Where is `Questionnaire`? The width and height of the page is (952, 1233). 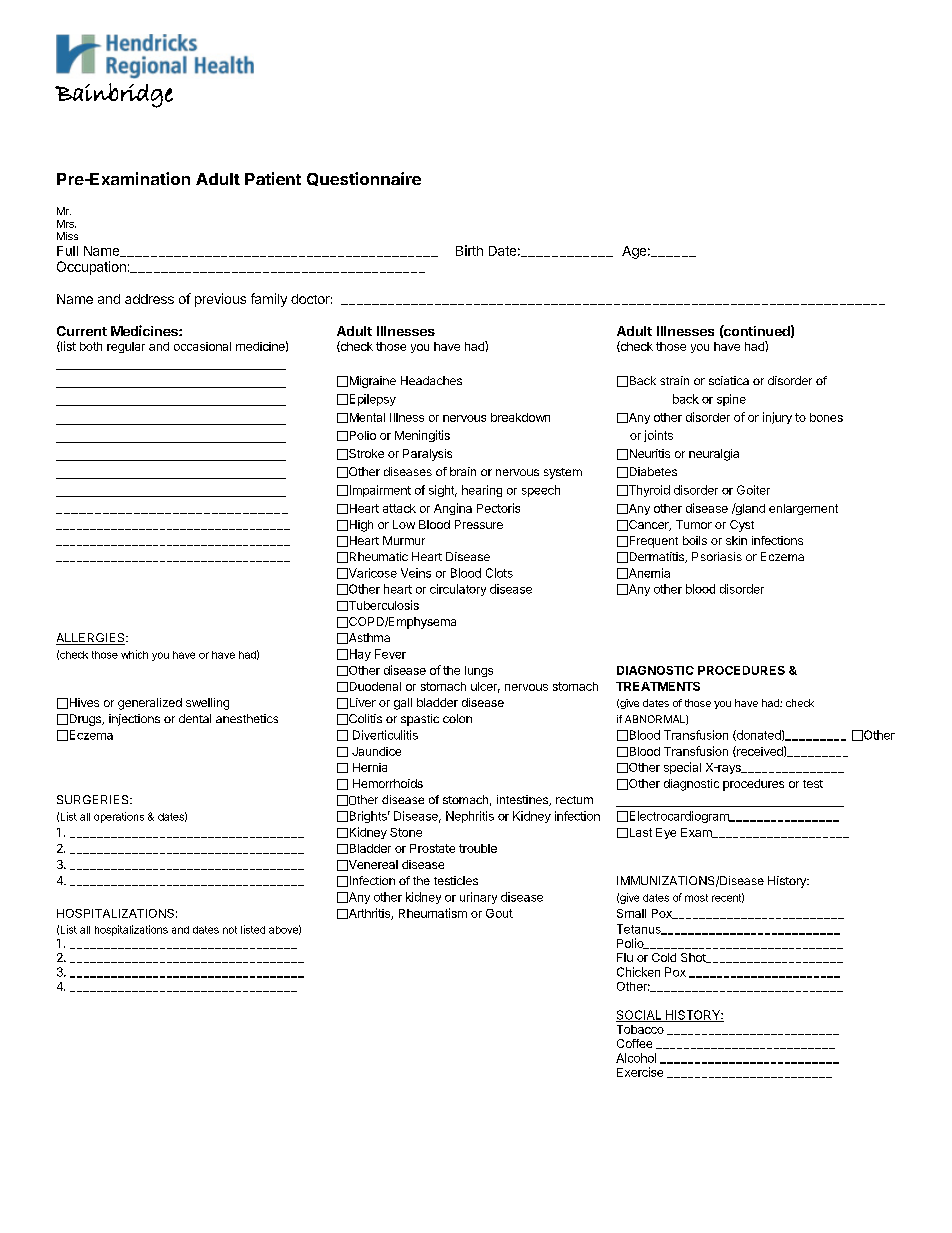 Questionnaire is located at coordinates (364, 179).
